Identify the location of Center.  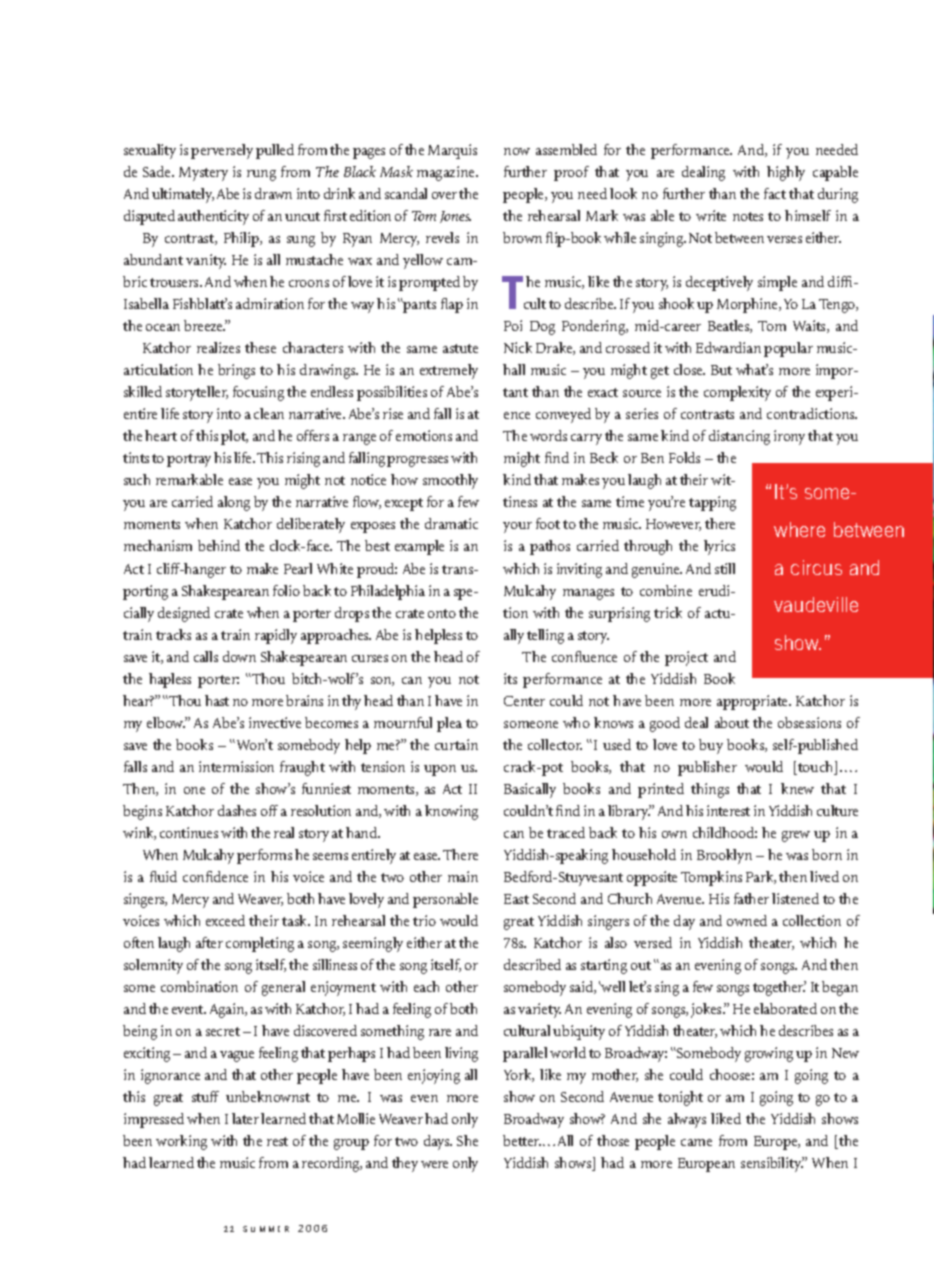
(524, 701).
